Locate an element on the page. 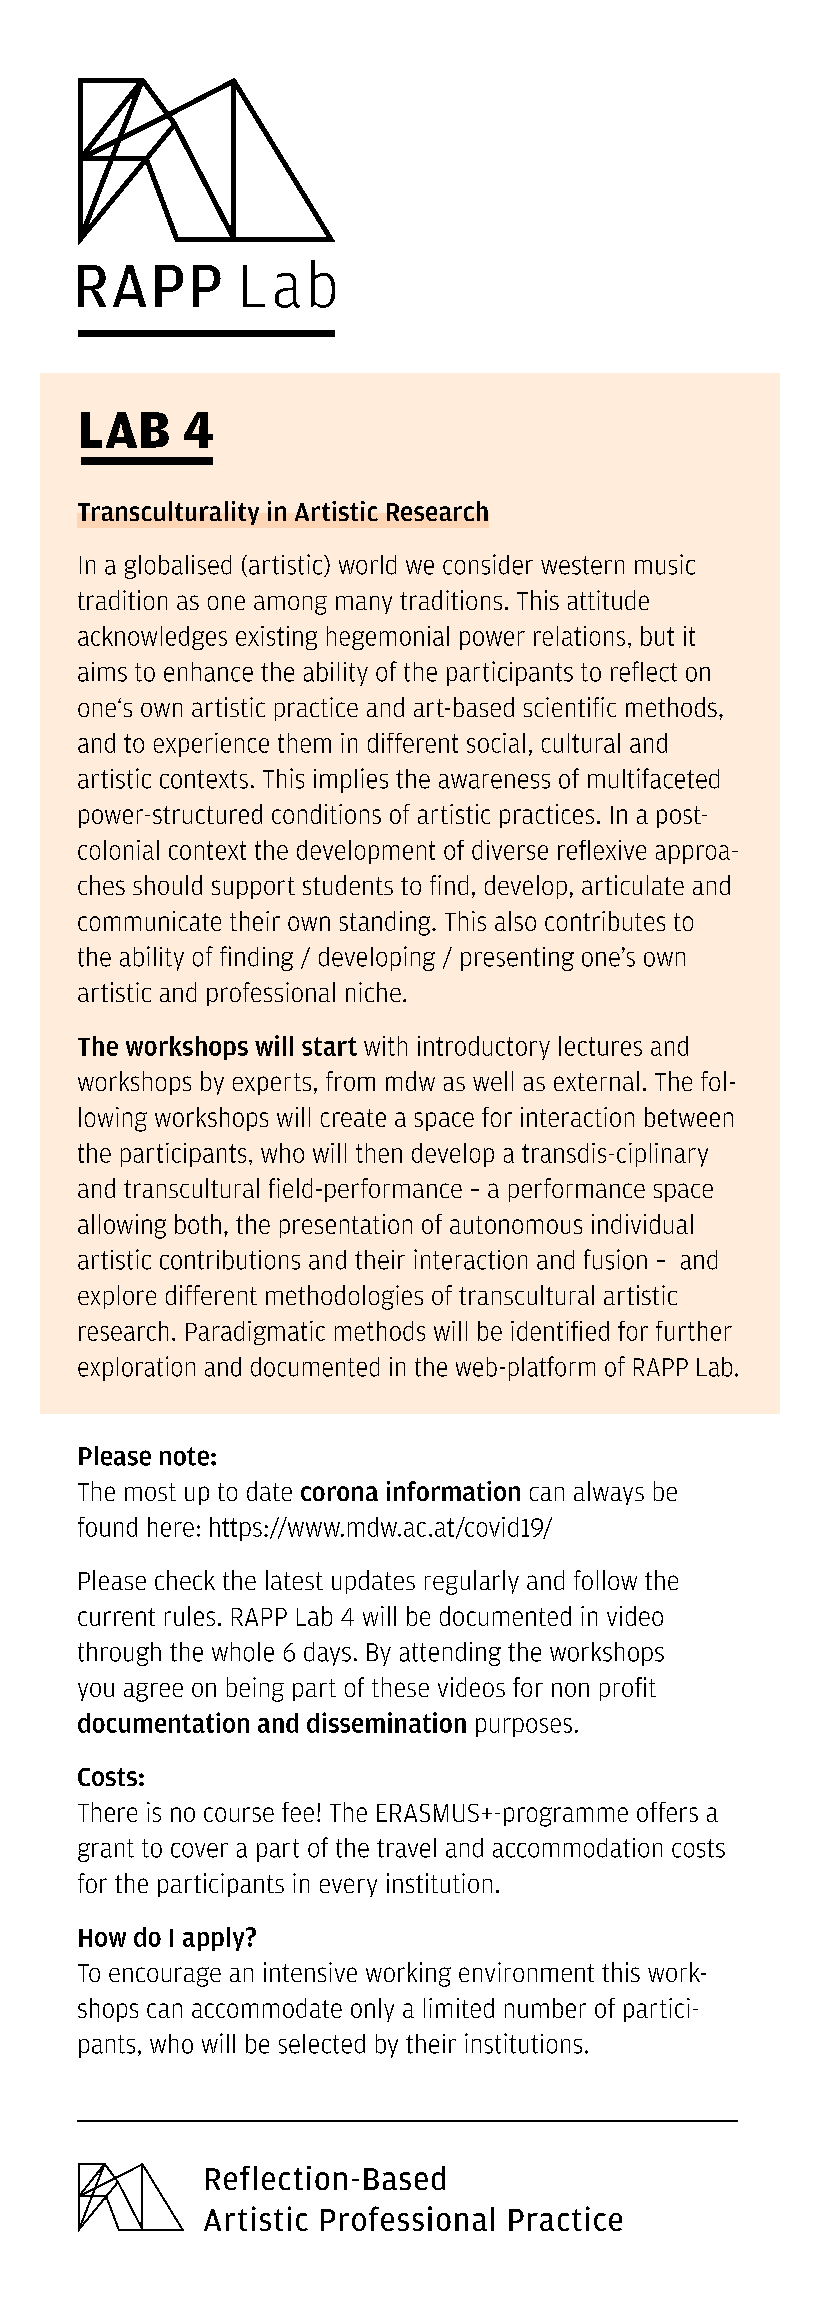 Image resolution: width=816 pixels, height=2308 pixels. number is located at coordinates (545, 2008).
